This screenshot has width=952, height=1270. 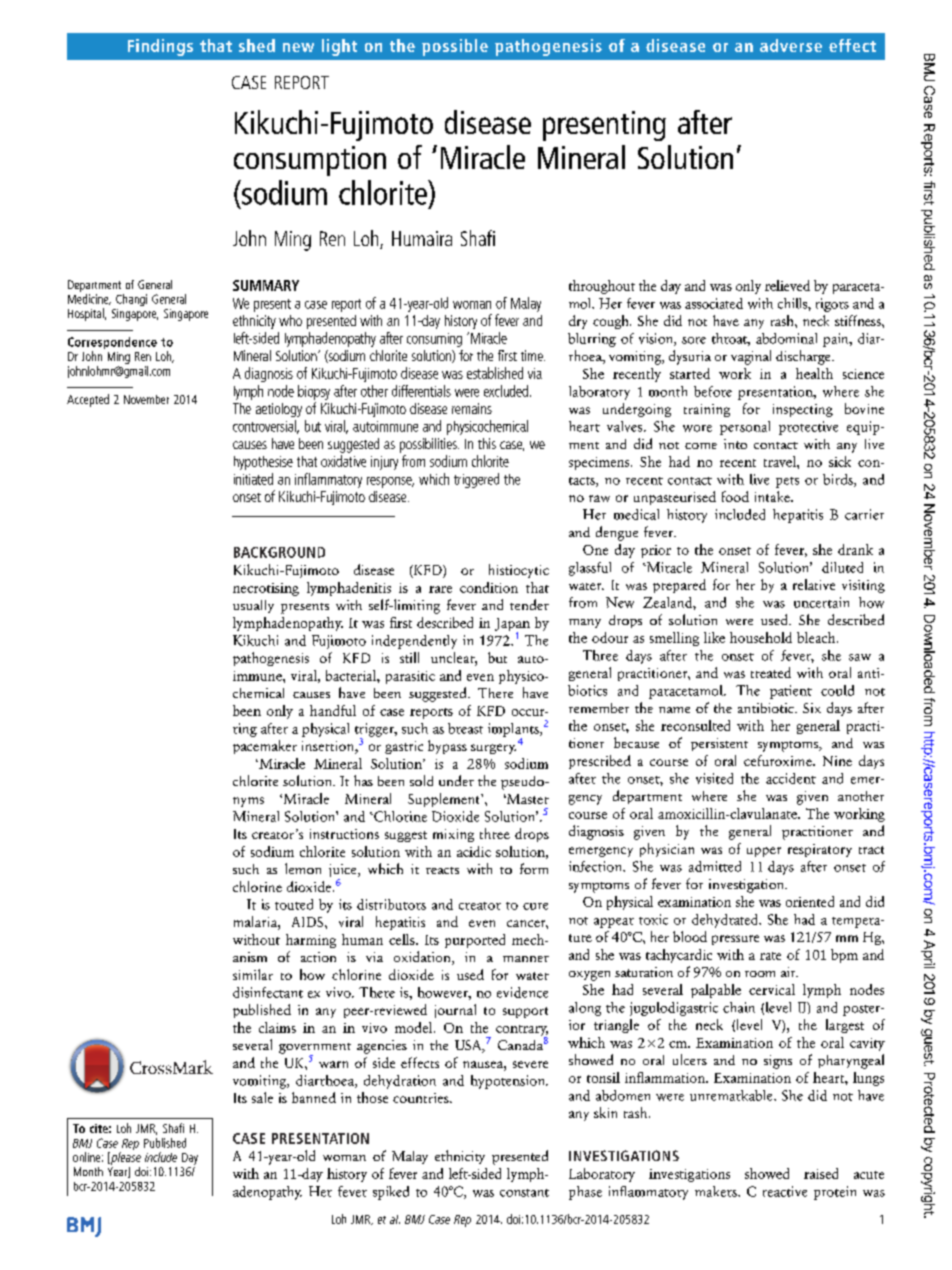 What do you see at coordinates (791, 45) in the screenshot?
I see `adverse` at bounding box center [791, 45].
